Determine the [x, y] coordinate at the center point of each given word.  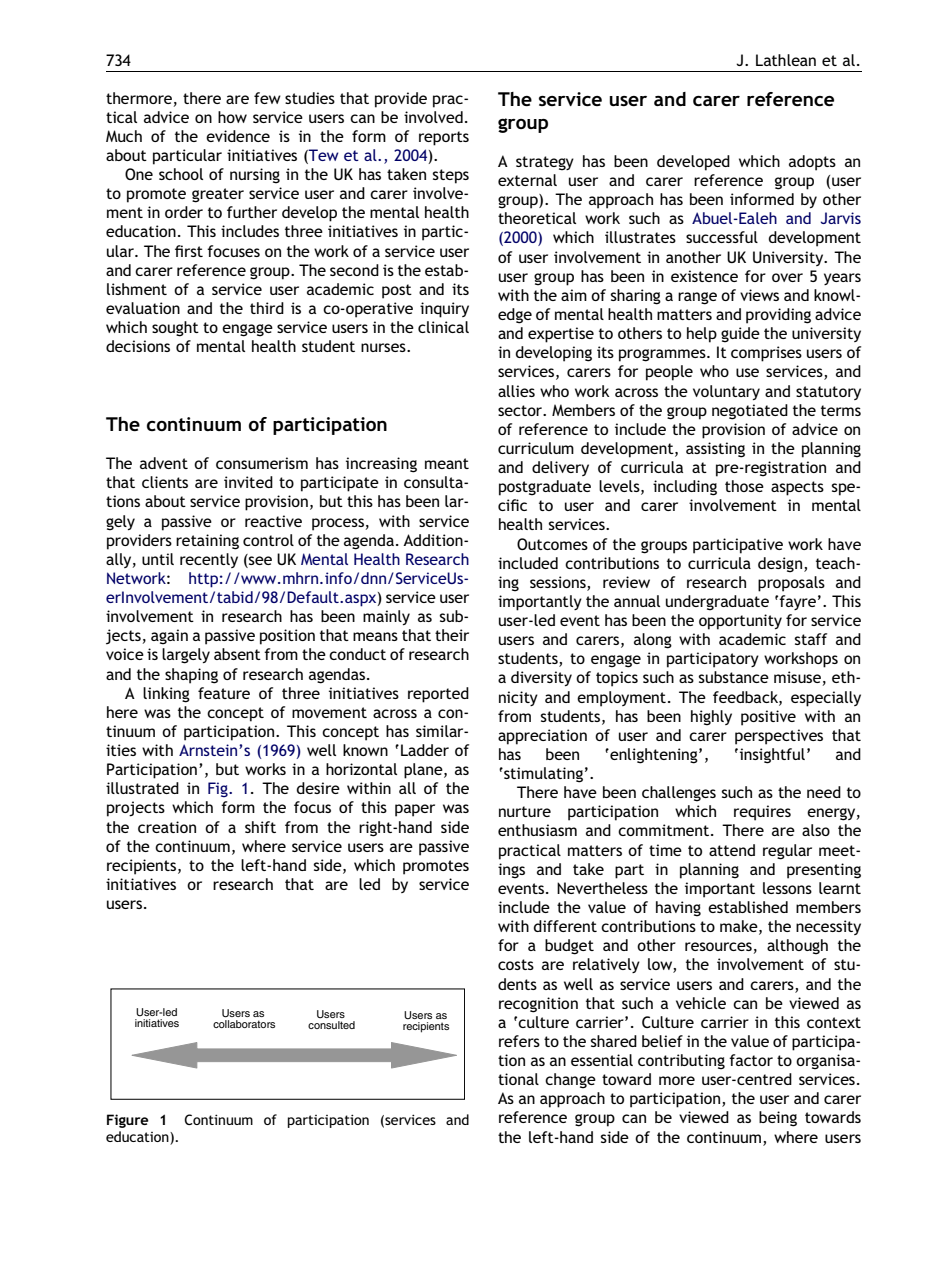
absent [237, 654]
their [452, 635]
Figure [128, 1121]
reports [444, 138]
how [232, 117]
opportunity [740, 622]
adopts [812, 163]
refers [519, 1041]
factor [751, 1060]
